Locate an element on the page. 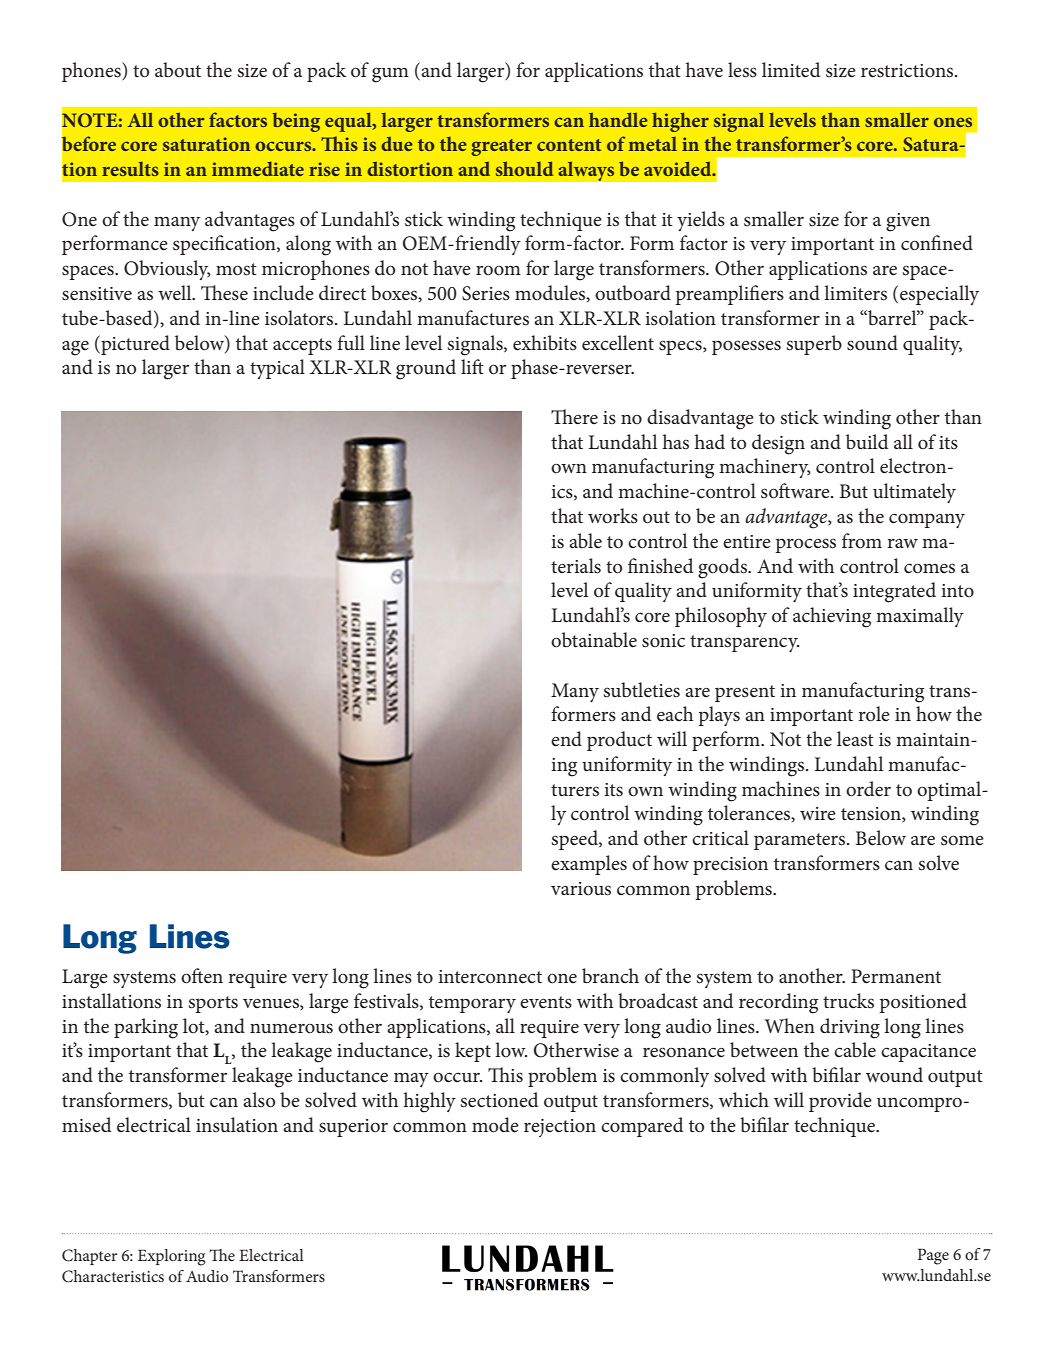 The width and height of the document is (1053, 1363). There is located at coordinates (574, 417).
